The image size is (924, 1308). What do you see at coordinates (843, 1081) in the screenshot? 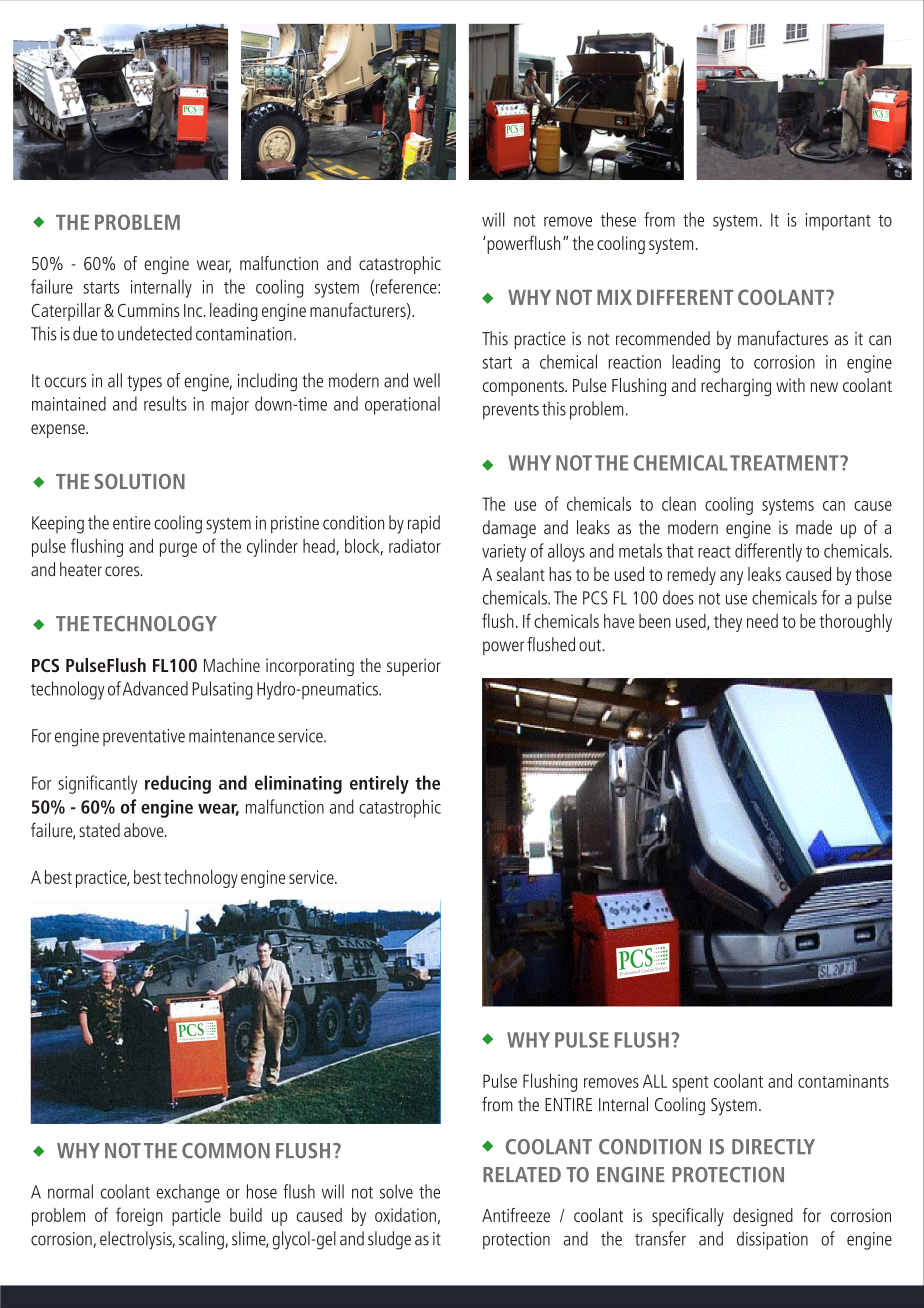
I see `contaminants` at bounding box center [843, 1081].
